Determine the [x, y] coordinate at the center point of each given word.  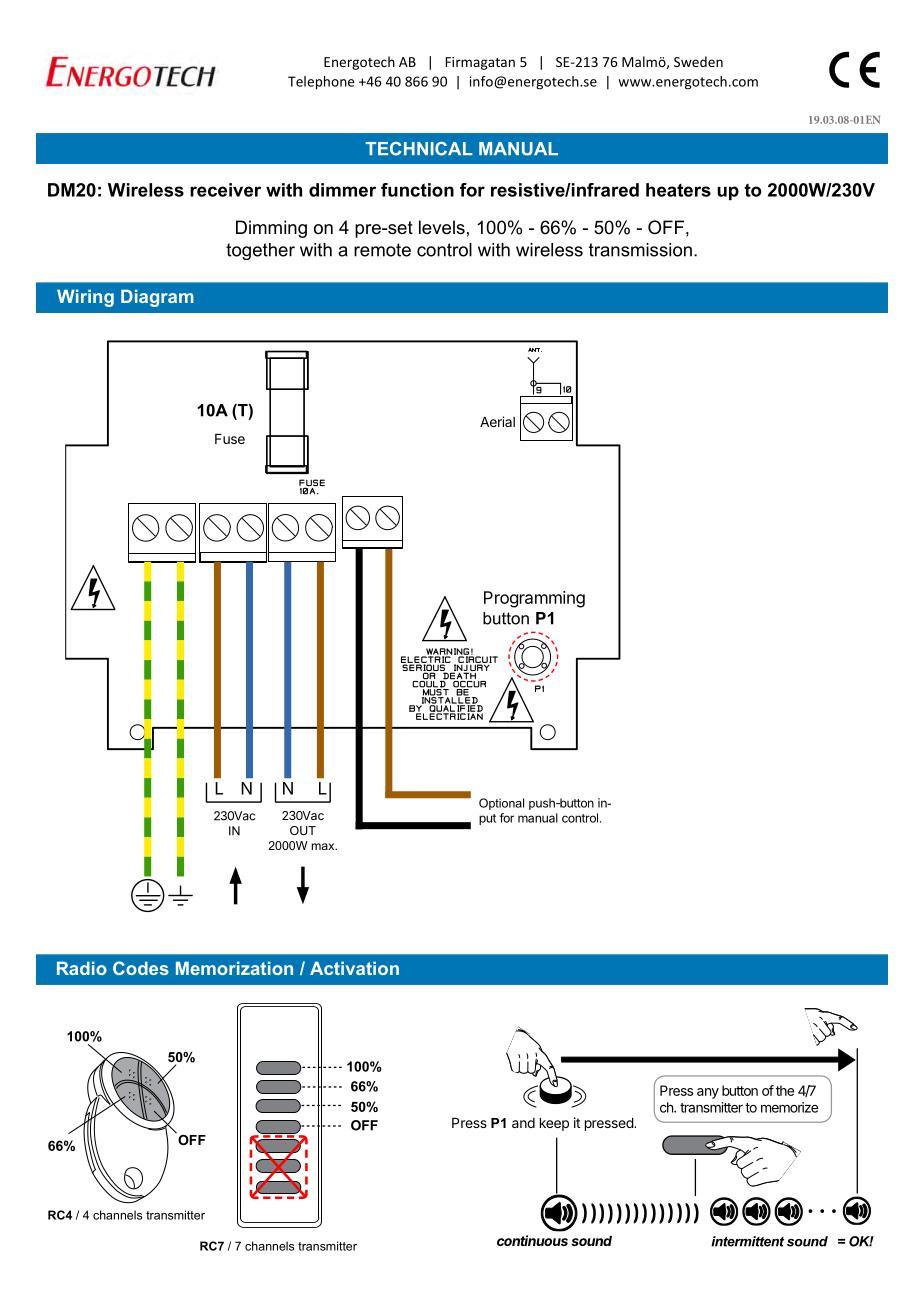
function [417, 190]
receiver [225, 190]
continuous [532, 1240]
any [708, 1093]
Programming [534, 599]
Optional [501, 804]
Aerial [497, 421]
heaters [678, 190]
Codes [141, 968]
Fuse [230, 439]
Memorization [234, 968]
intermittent [747, 1241]
